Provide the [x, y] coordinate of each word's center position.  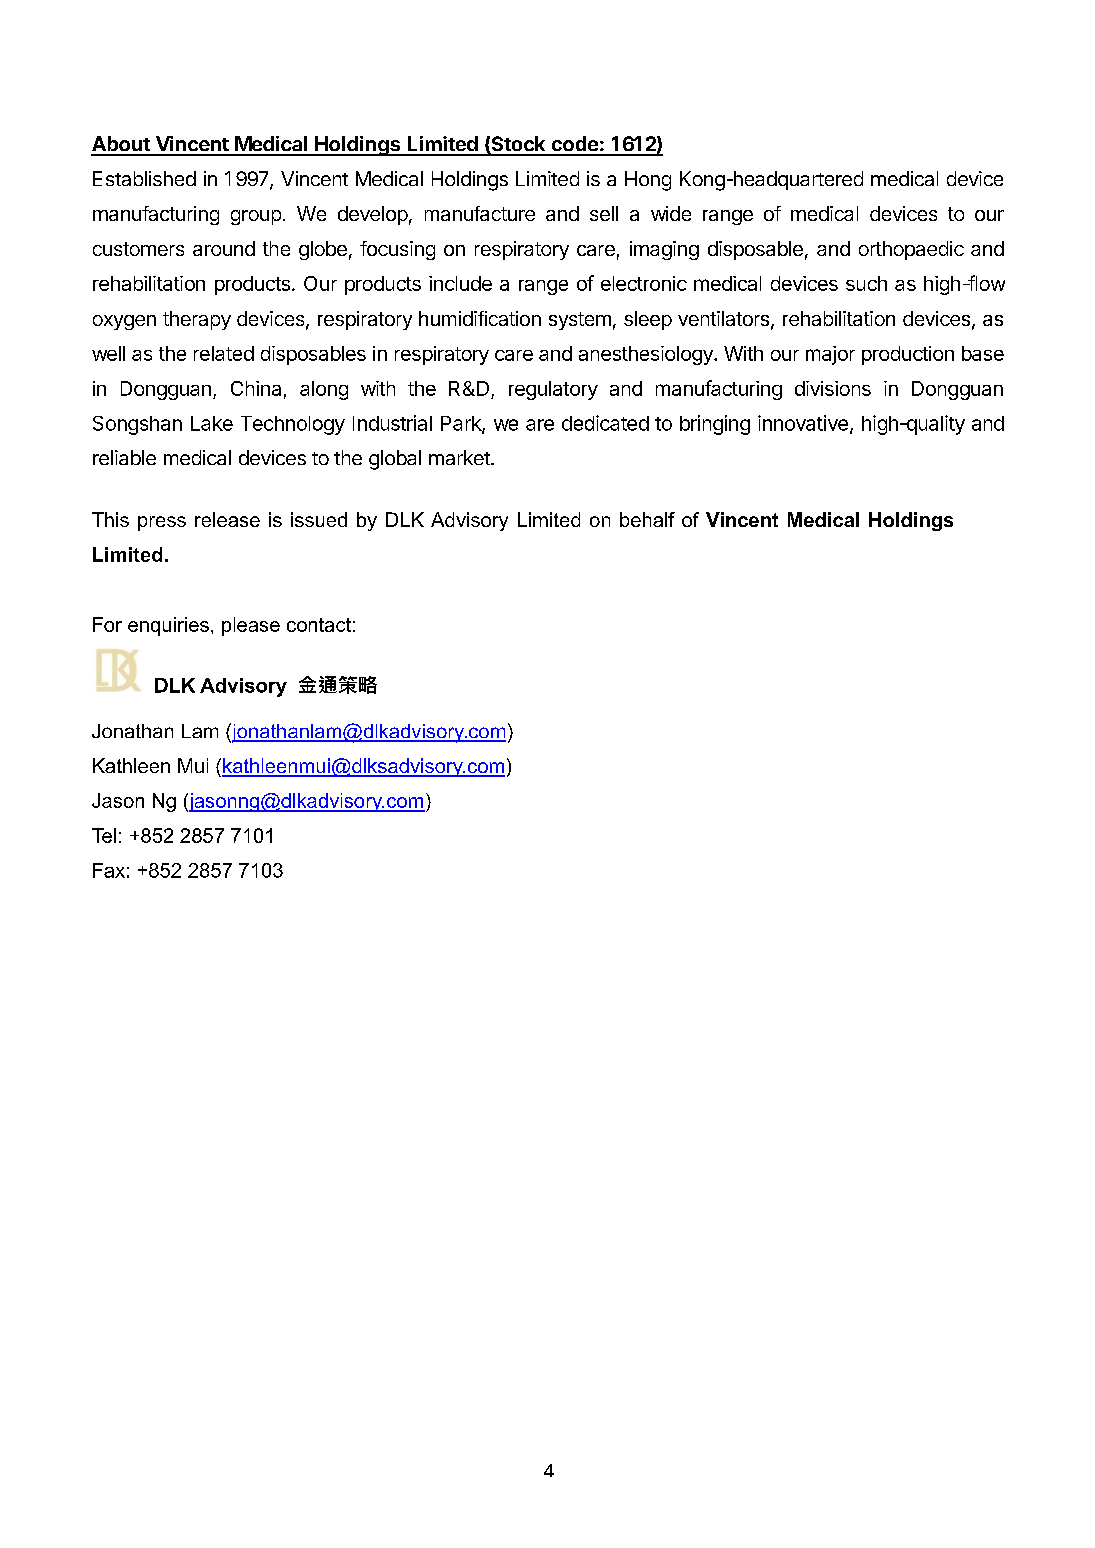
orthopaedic [911, 250]
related [224, 353]
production [908, 355]
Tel [104, 835]
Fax [109, 870]
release [227, 519]
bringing [715, 425]
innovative [803, 423]
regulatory [553, 390]
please [251, 626]
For [107, 624]
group [256, 217]
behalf [647, 519]
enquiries [168, 626]
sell [604, 213]
